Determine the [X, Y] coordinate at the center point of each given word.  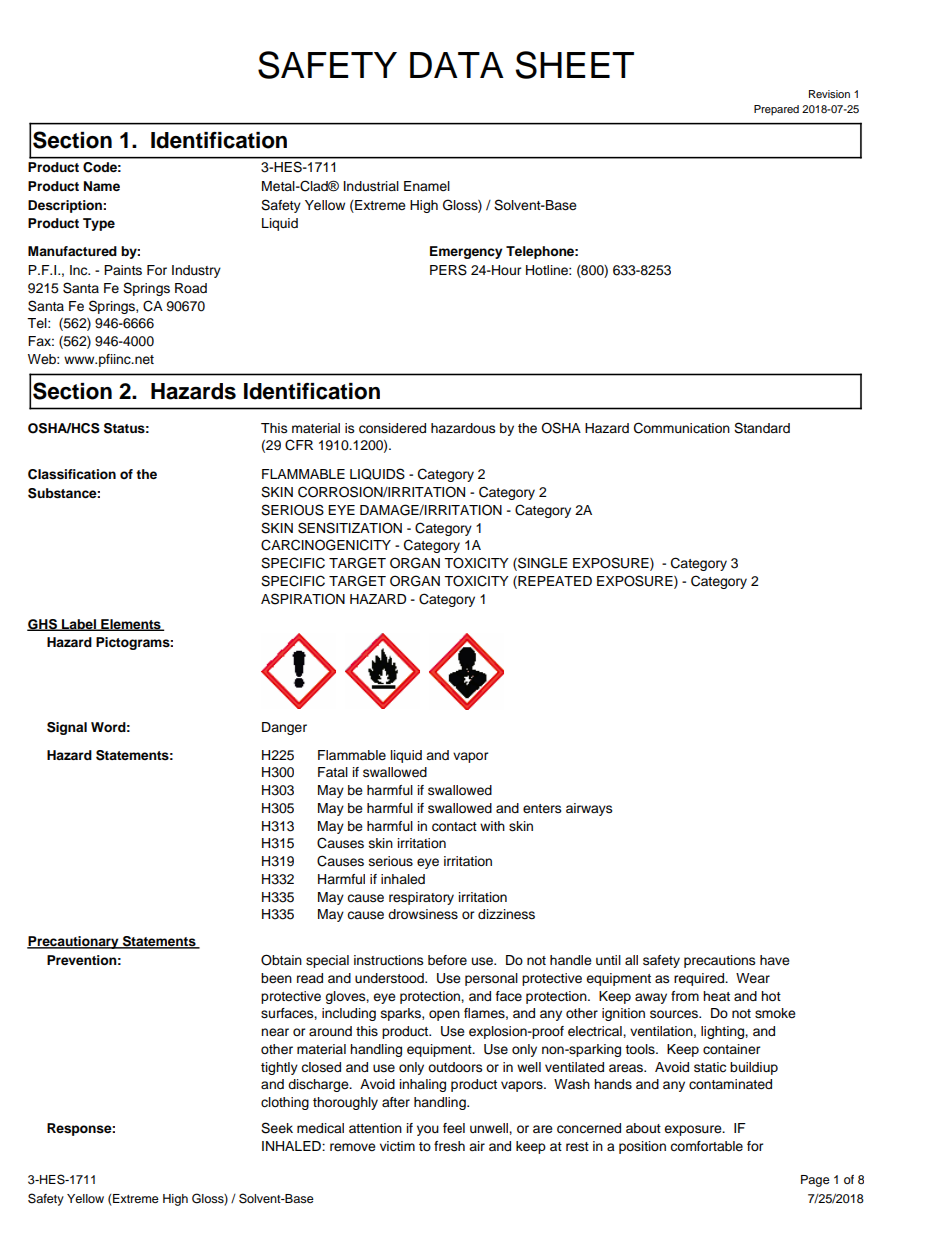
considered [392, 428]
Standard [762, 428]
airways [589, 809]
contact [454, 827]
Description [66, 206]
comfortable [706, 1146]
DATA [457, 65]
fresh [449, 1146]
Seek [277, 1128]
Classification [72, 474]
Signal [67, 728]
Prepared [776, 110]
